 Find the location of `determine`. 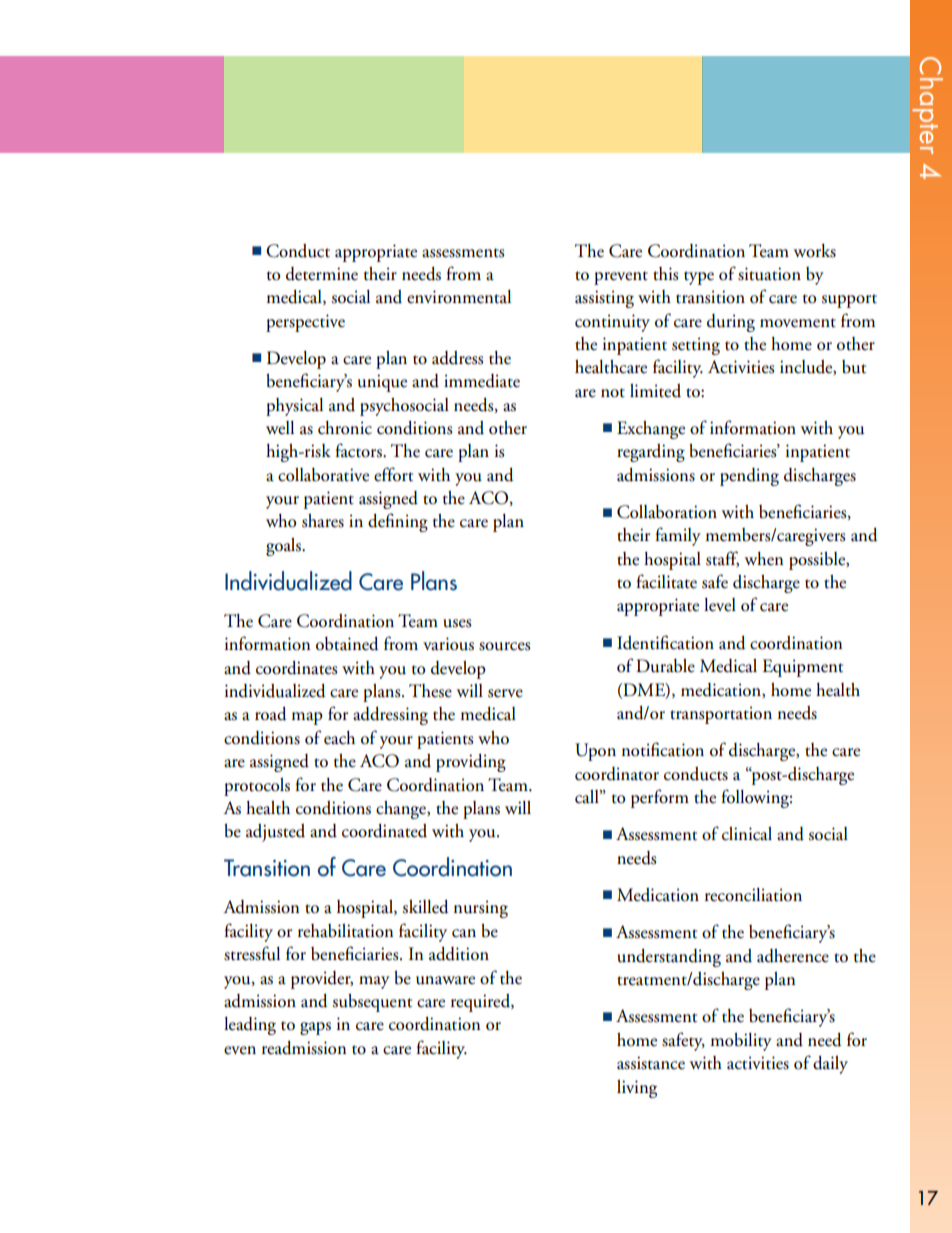

determine is located at coordinates (322, 274).
